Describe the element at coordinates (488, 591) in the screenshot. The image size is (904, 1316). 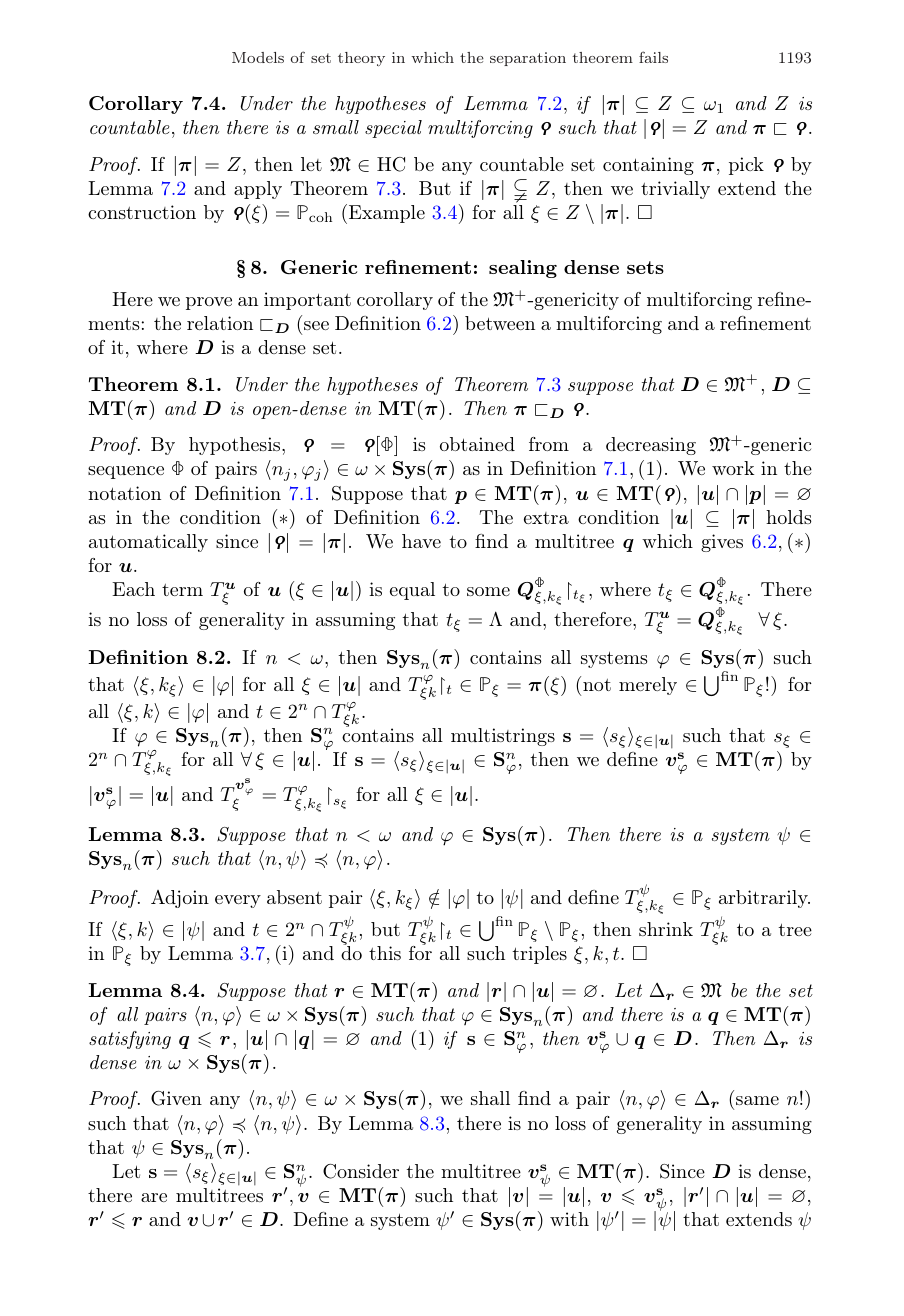
I see `some` at that location.
